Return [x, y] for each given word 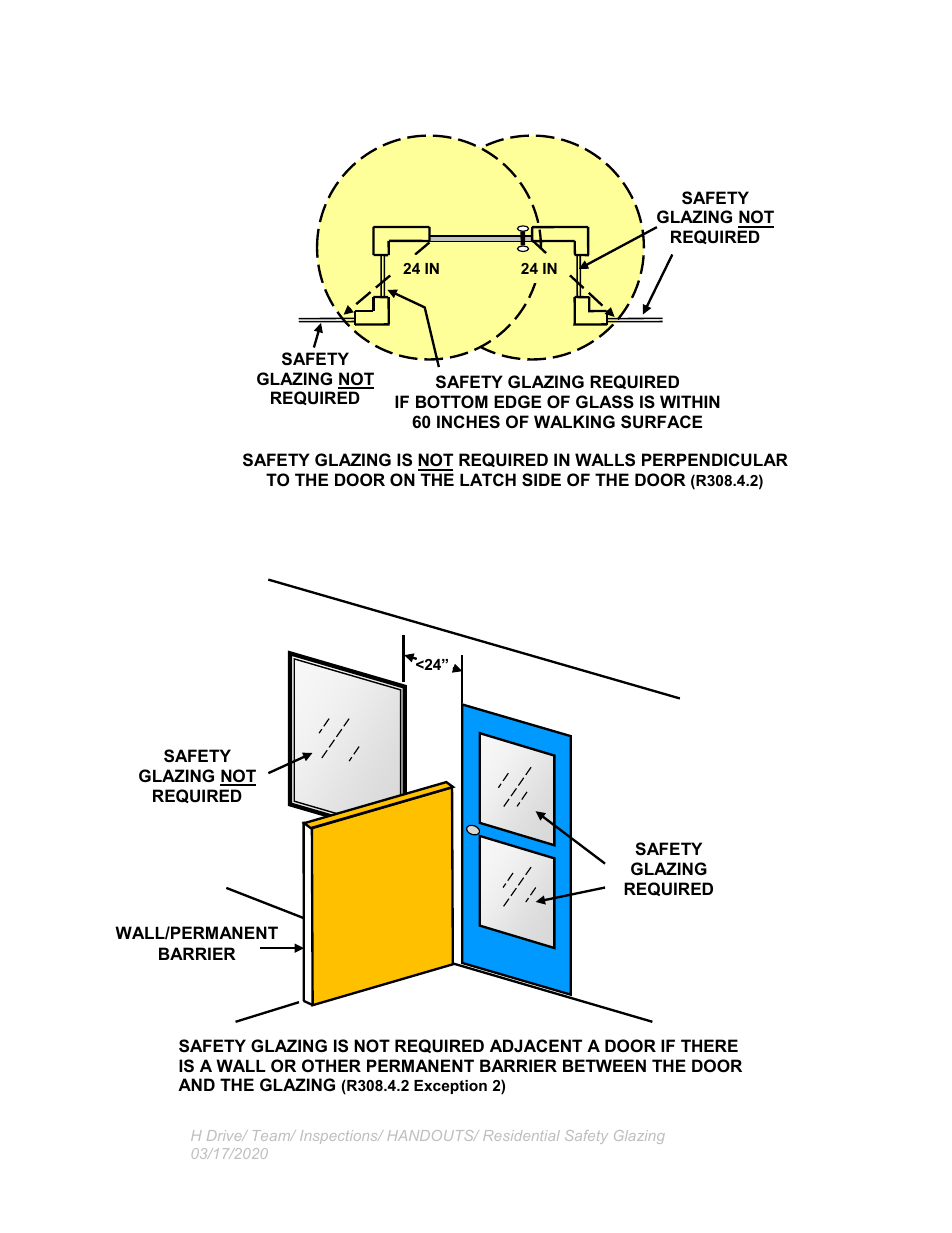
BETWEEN [604, 1065]
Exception [450, 1087]
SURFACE [661, 422]
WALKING [574, 421]
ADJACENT [536, 1045]
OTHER [331, 1065]
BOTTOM [452, 401]
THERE [709, 1045]
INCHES [468, 422]
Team [273, 1135]
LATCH [488, 479]
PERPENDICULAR [715, 459]
